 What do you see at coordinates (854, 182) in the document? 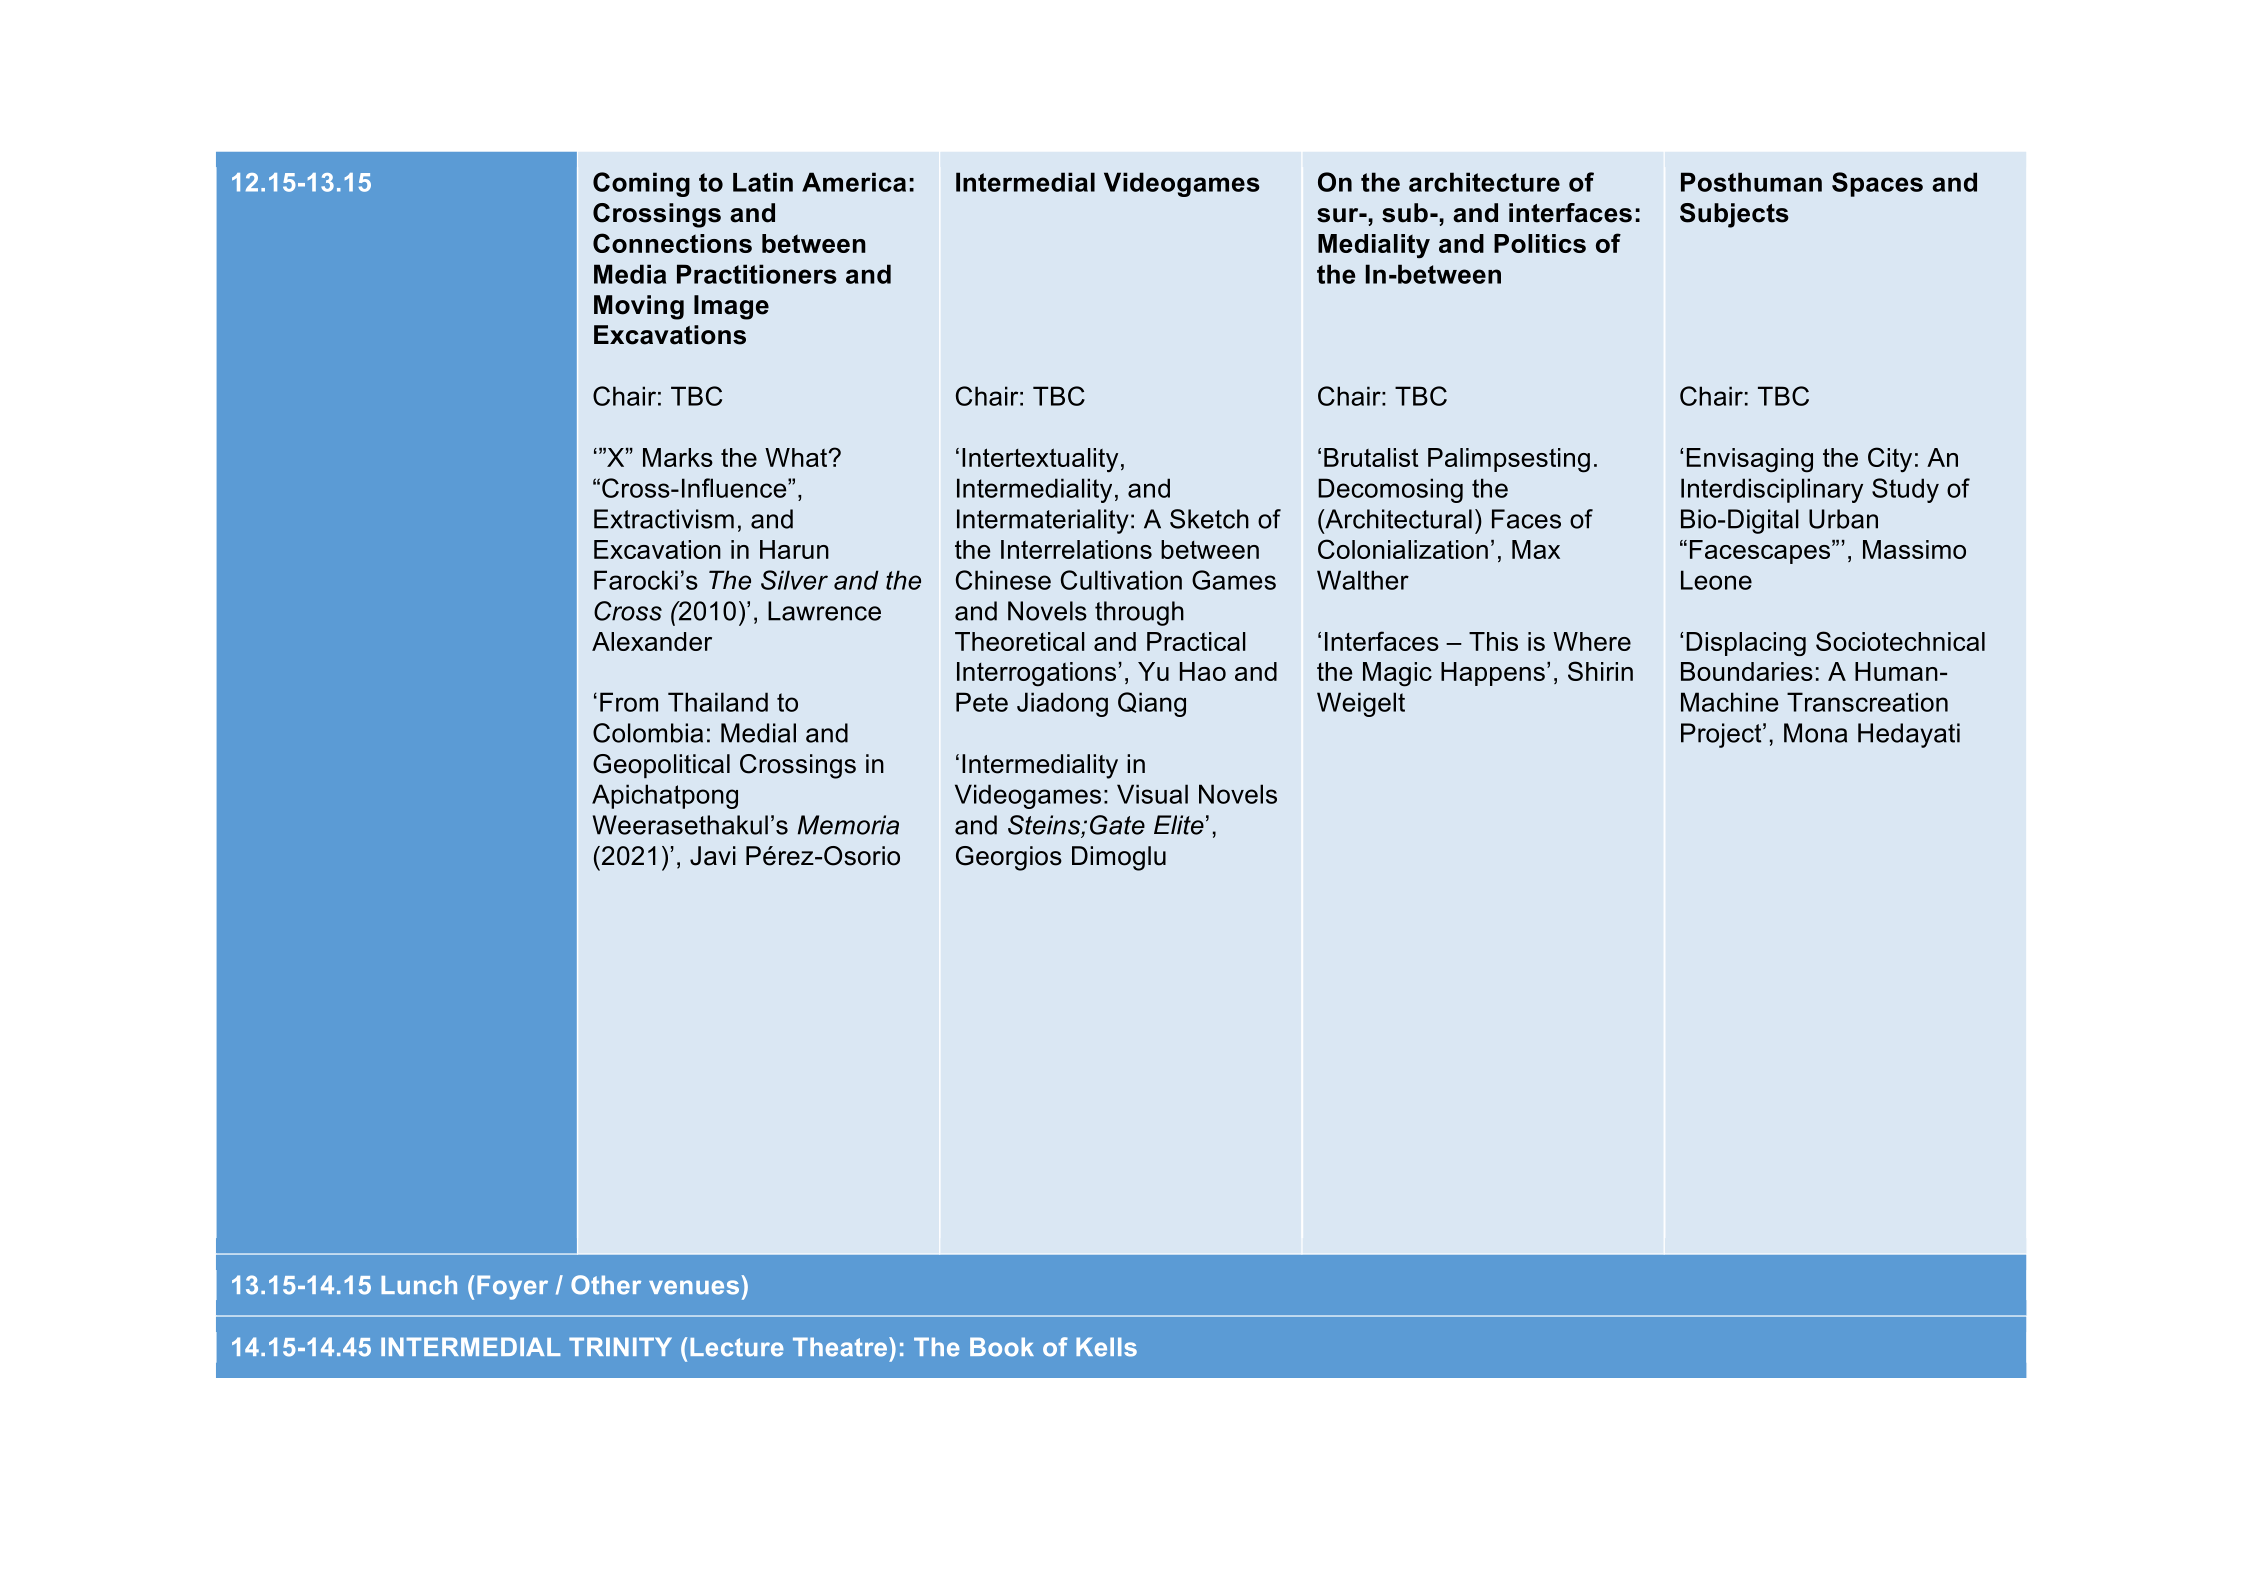
I see `America` at bounding box center [854, 182].
